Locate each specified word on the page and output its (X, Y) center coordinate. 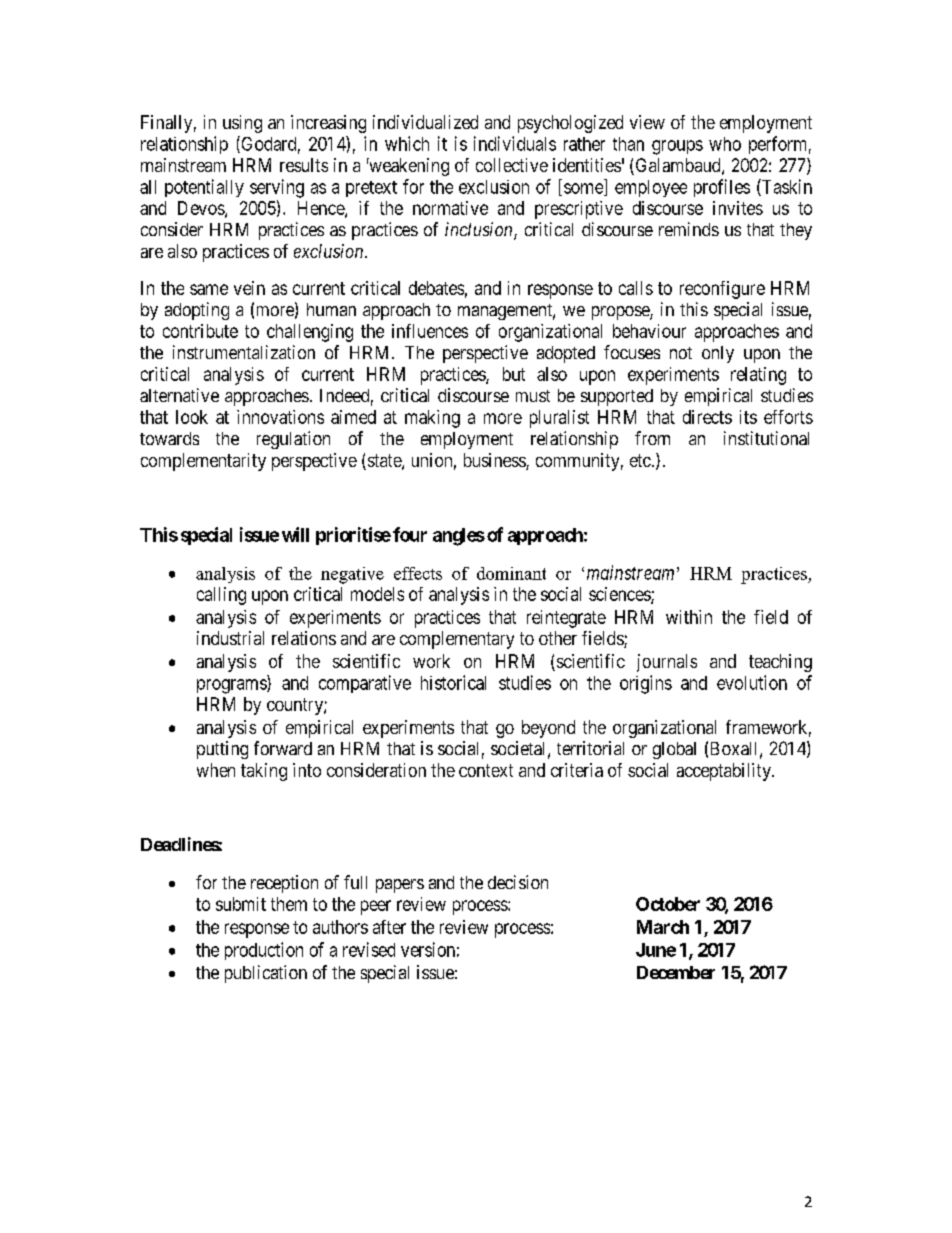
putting (222, 750)
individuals (515, 143)
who (725, 144)
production (264, 951)
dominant (511, 573)
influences (430, 331)
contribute (200, 331)
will (295, 534)
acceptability (725, 772)
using (242, 124)
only (718, 354)
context (486, 770)
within (689, 617)
